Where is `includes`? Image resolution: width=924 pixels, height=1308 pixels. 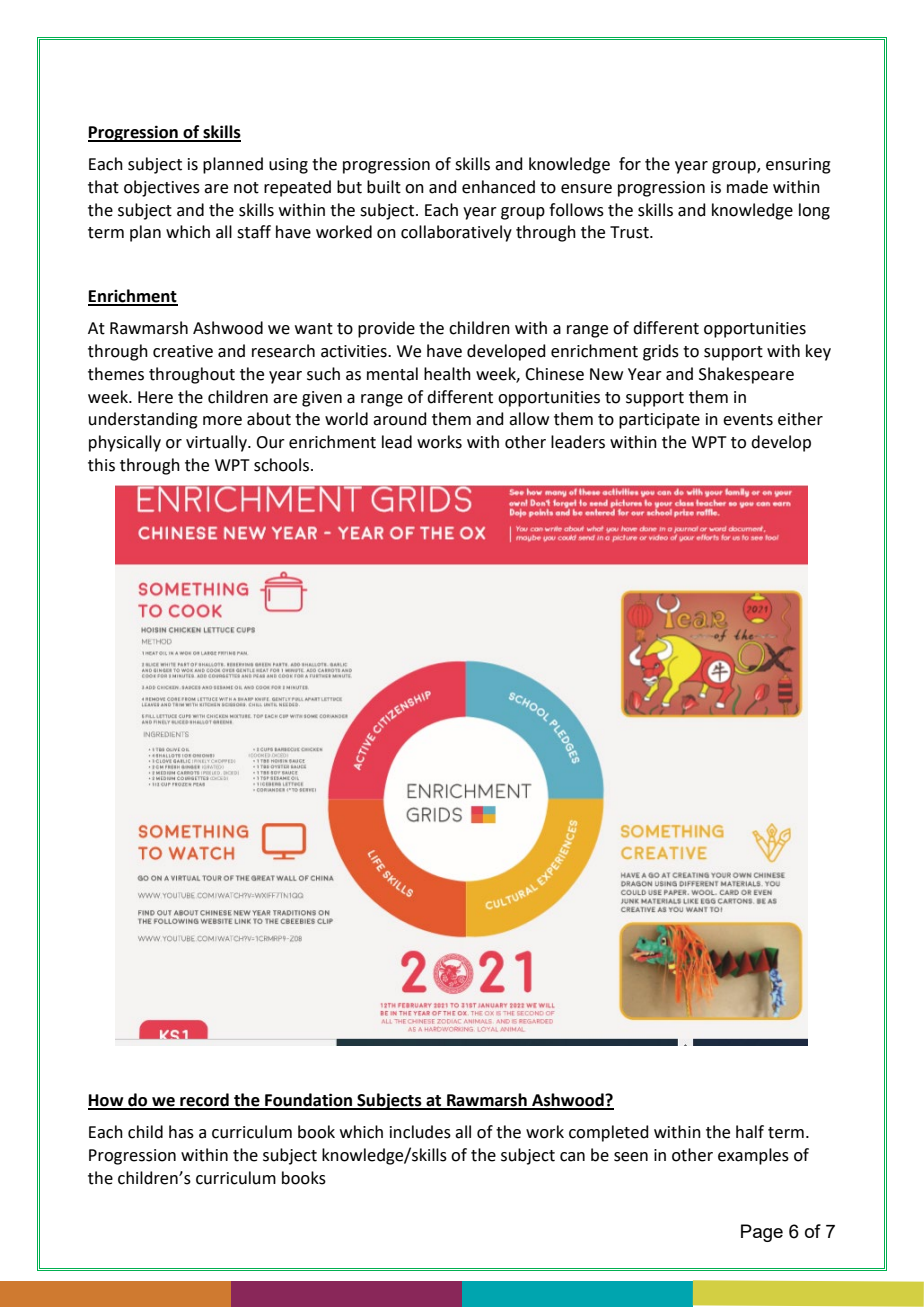
includes is located at coordinates (420, 1132).
